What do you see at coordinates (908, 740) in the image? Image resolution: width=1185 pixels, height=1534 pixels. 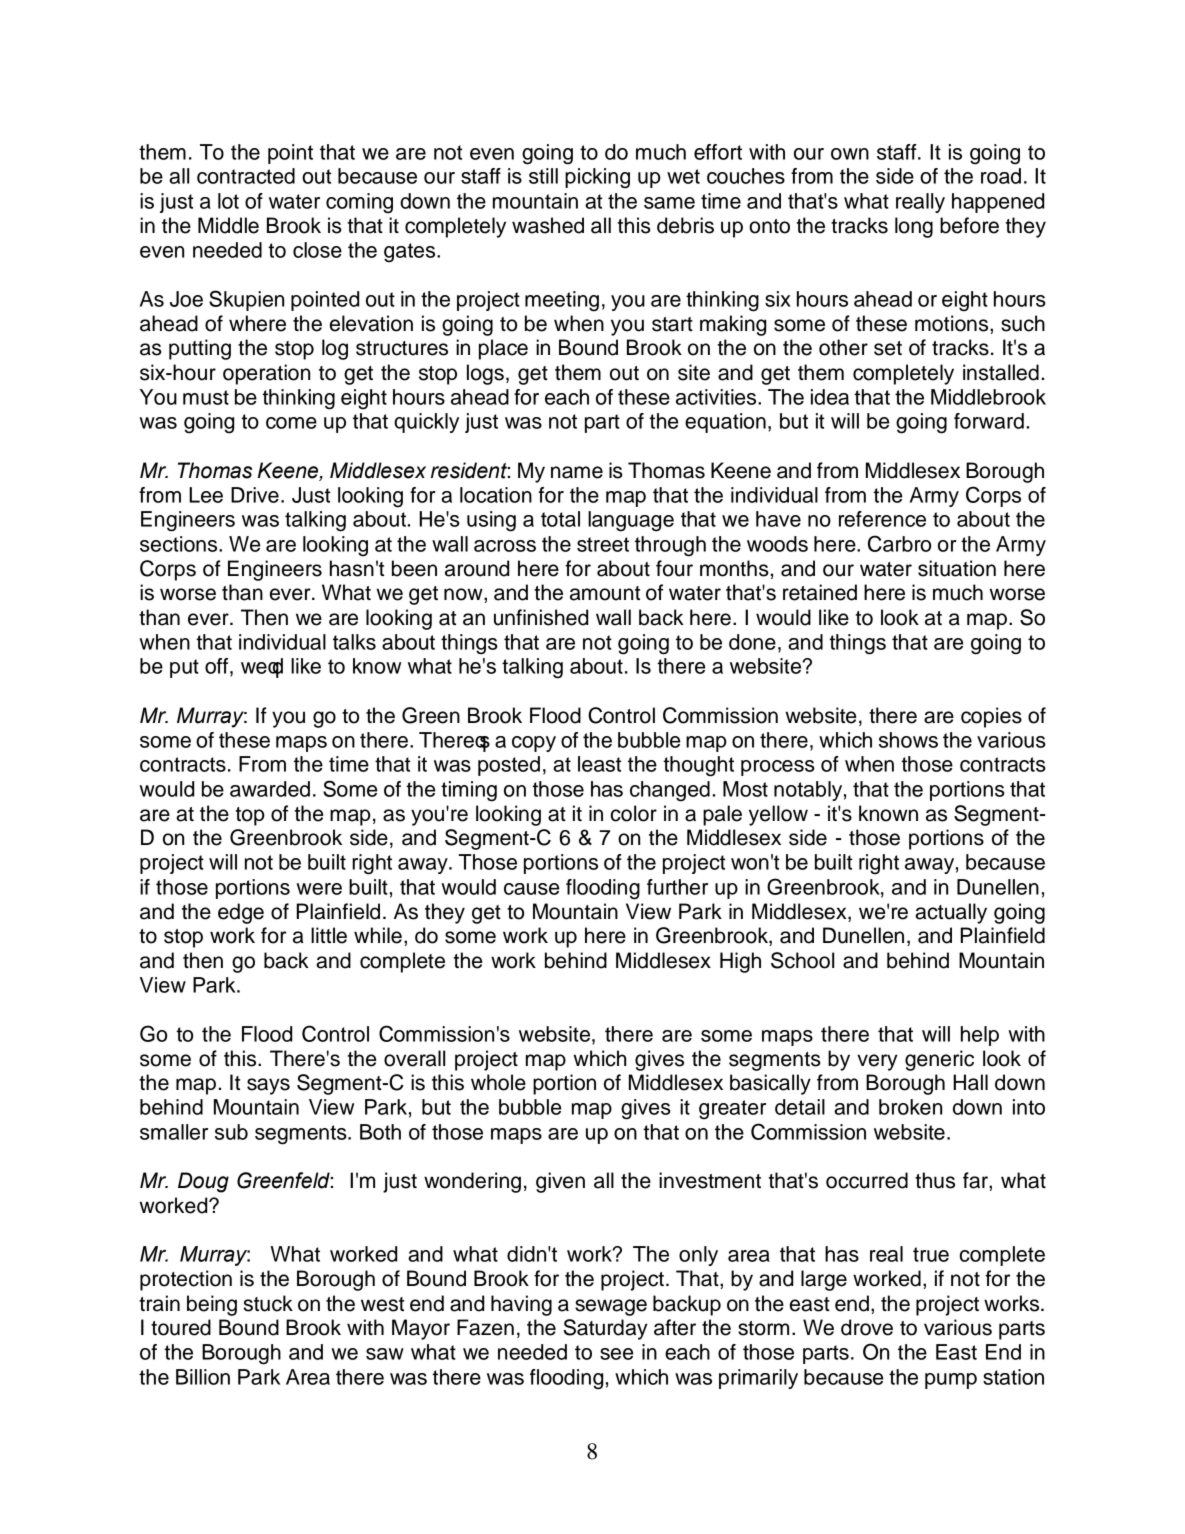 I see `shows` at bounding box center [908, 740].
